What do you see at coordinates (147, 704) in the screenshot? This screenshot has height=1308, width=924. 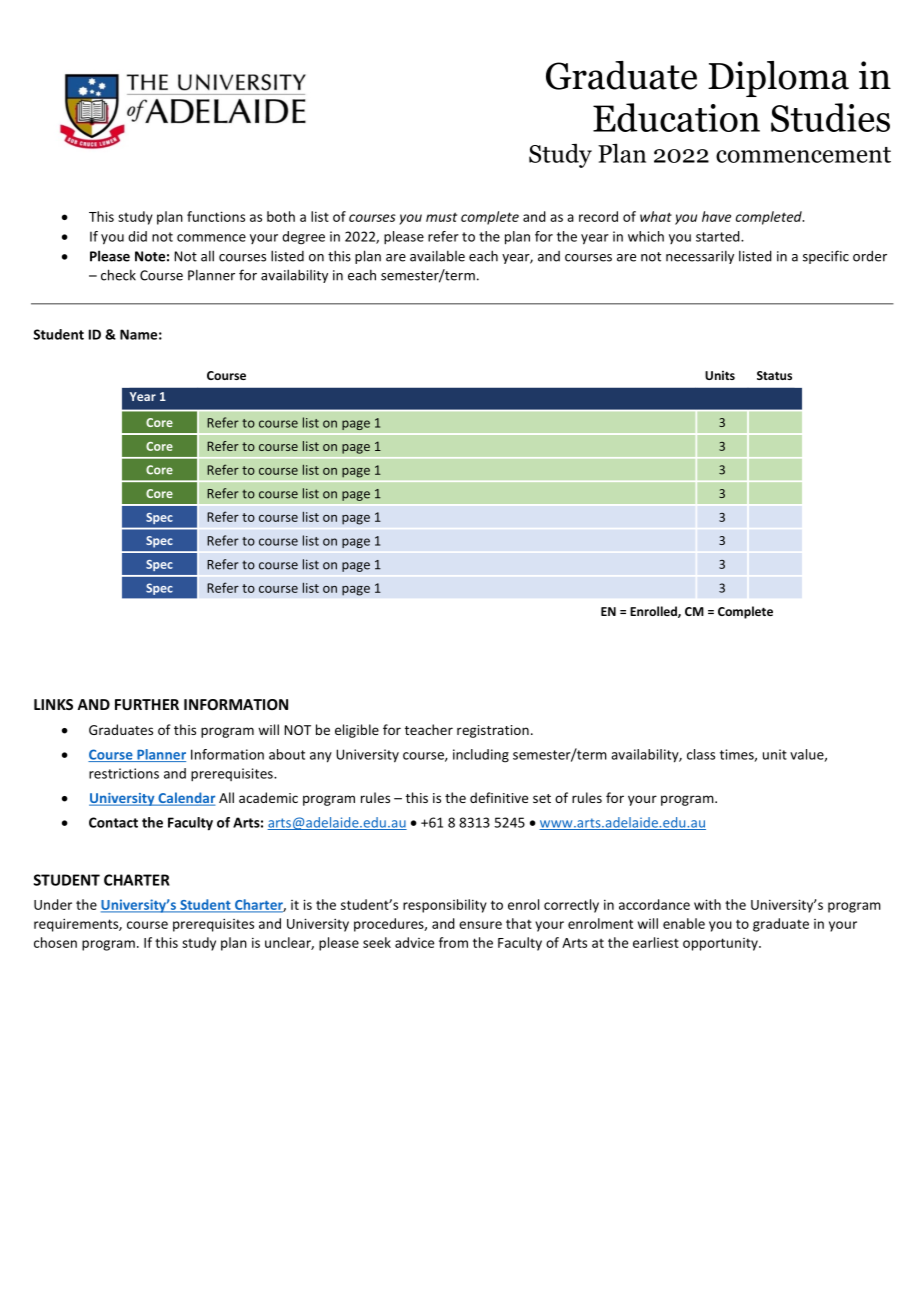 I see `FURTHER` at bounding box center [147, 704].
